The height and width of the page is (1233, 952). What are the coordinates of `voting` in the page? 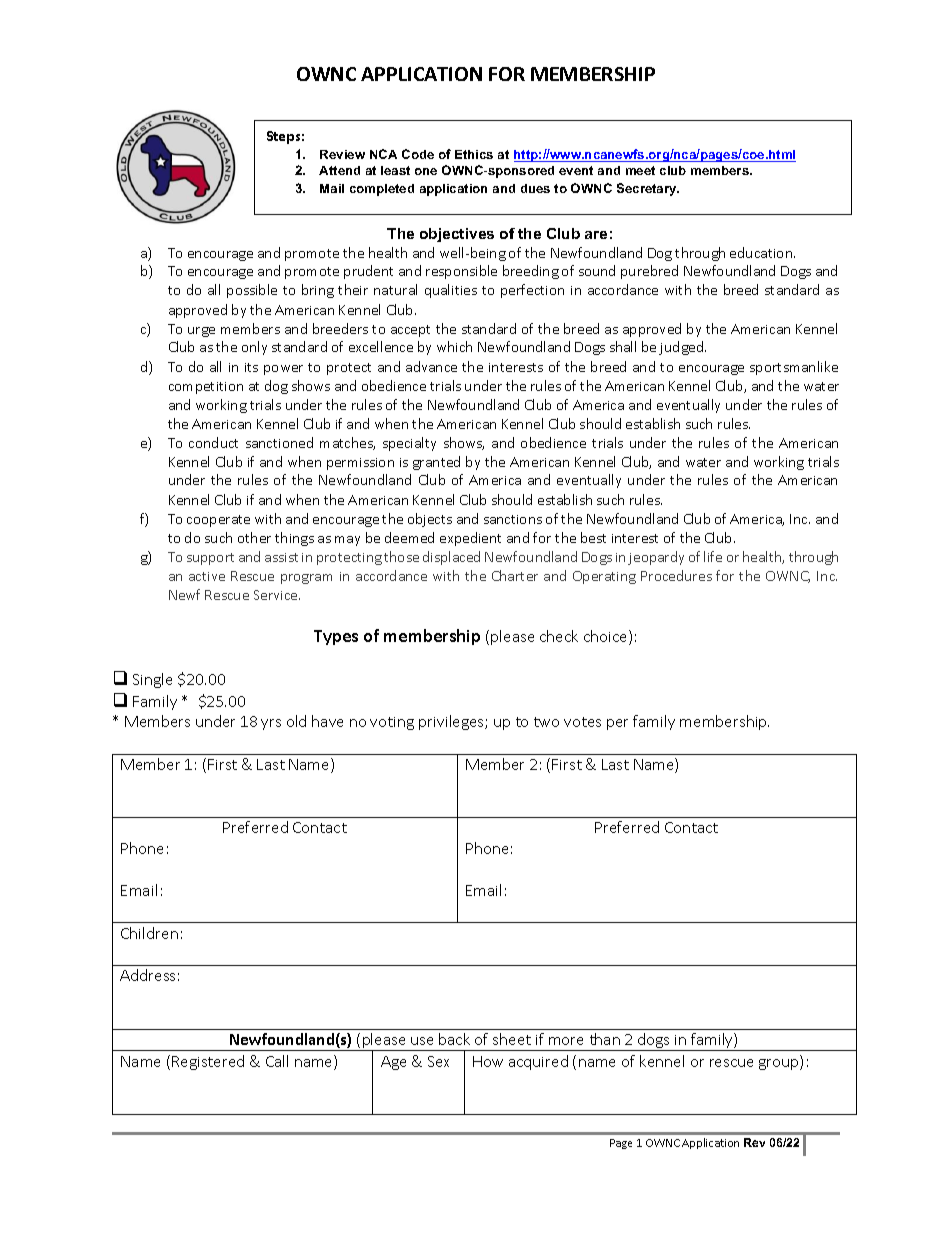 It's located at (392, 723).
